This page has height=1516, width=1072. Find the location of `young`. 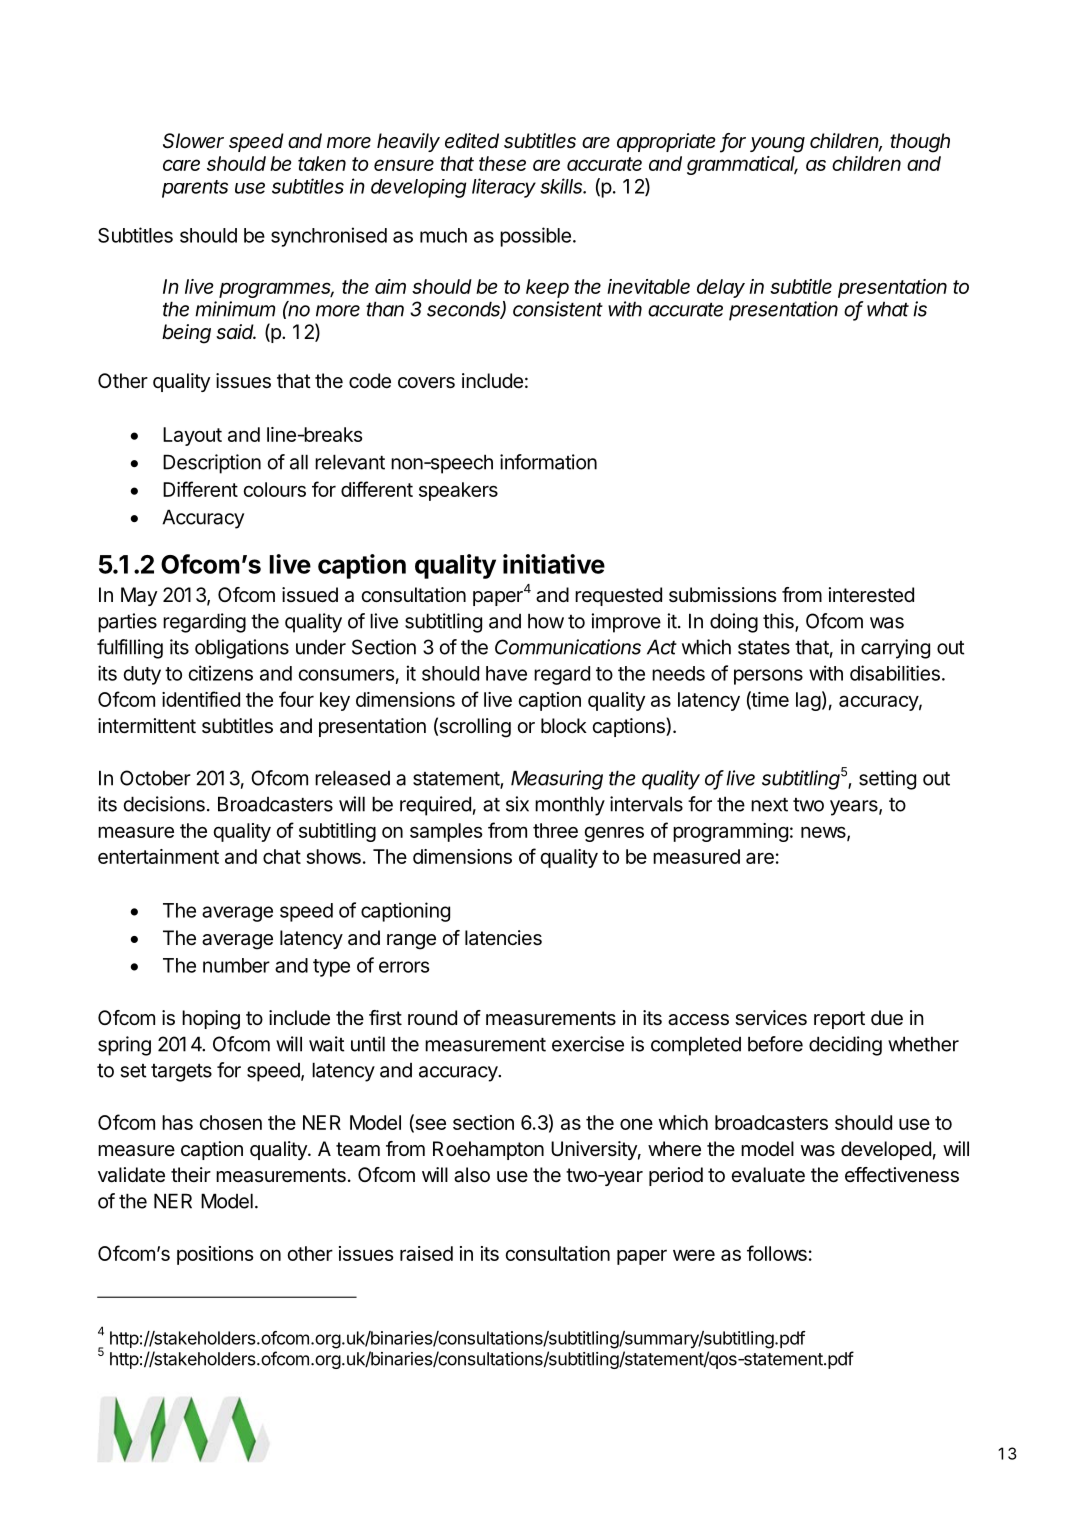

young is located at coordinates (777, 145).
